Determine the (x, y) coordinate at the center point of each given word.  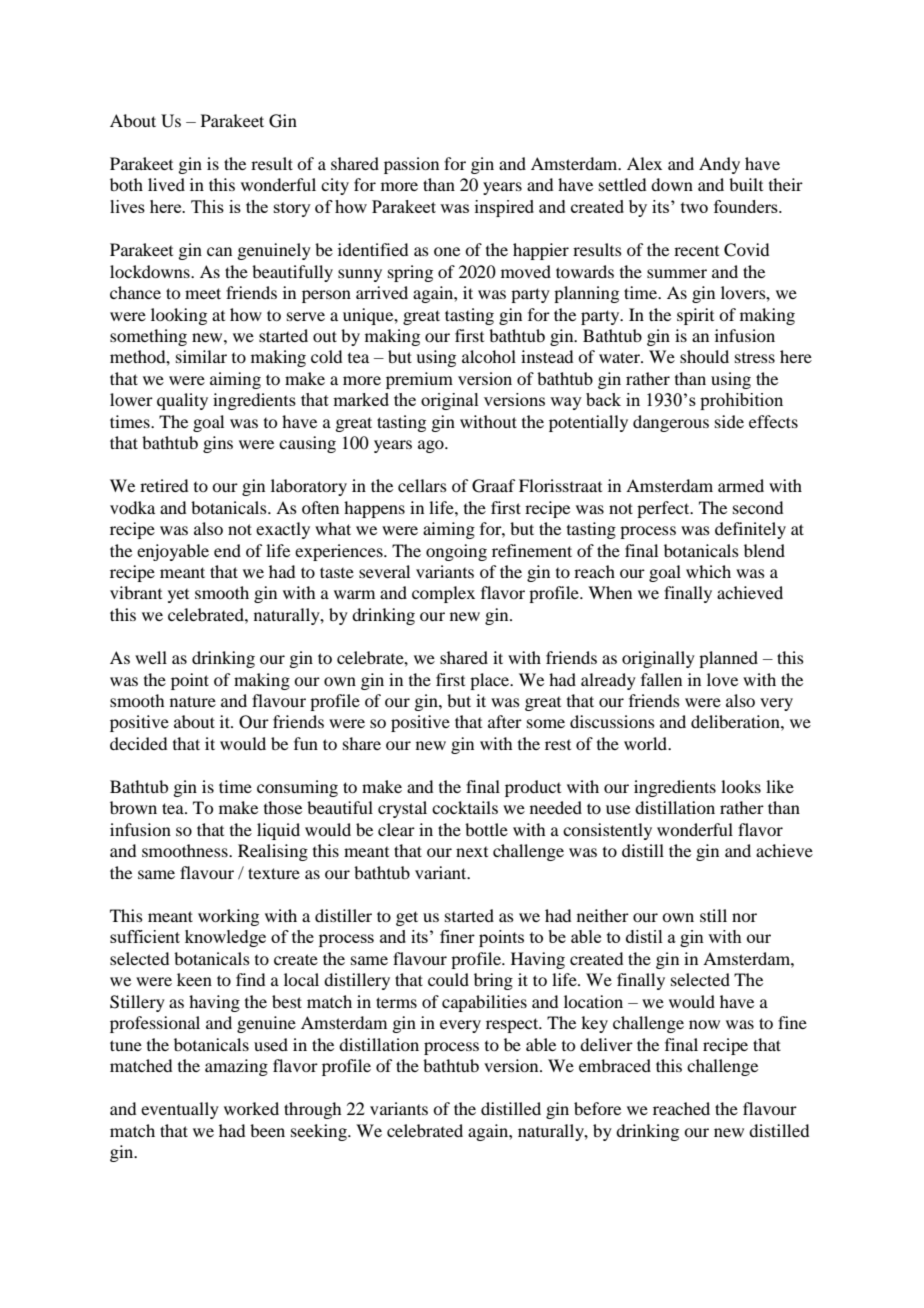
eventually (180, 1110)
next (472, 852)
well (151, 657)
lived (166, 184)
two (694, 207)
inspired (504, 208)
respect (513, 1025)
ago (432, 446)
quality (182, 401)
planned (728, 659)
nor (744, 917)
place (491, 681)
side (729, 421)
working (228, 917)
